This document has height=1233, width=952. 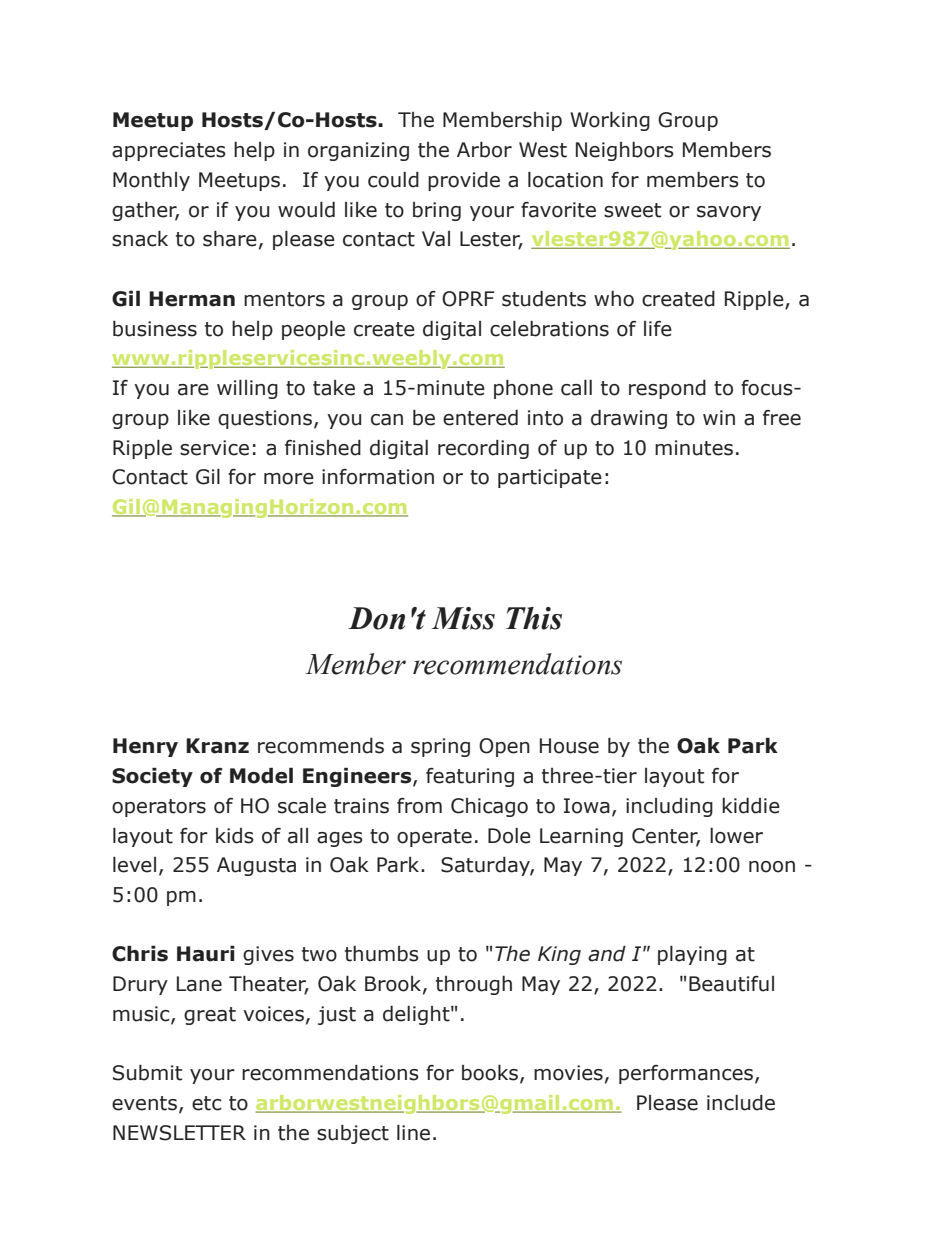 What do you see at coordinates (491, 1074) in the document?
I see `books` at bounding box center [491, 1074].
